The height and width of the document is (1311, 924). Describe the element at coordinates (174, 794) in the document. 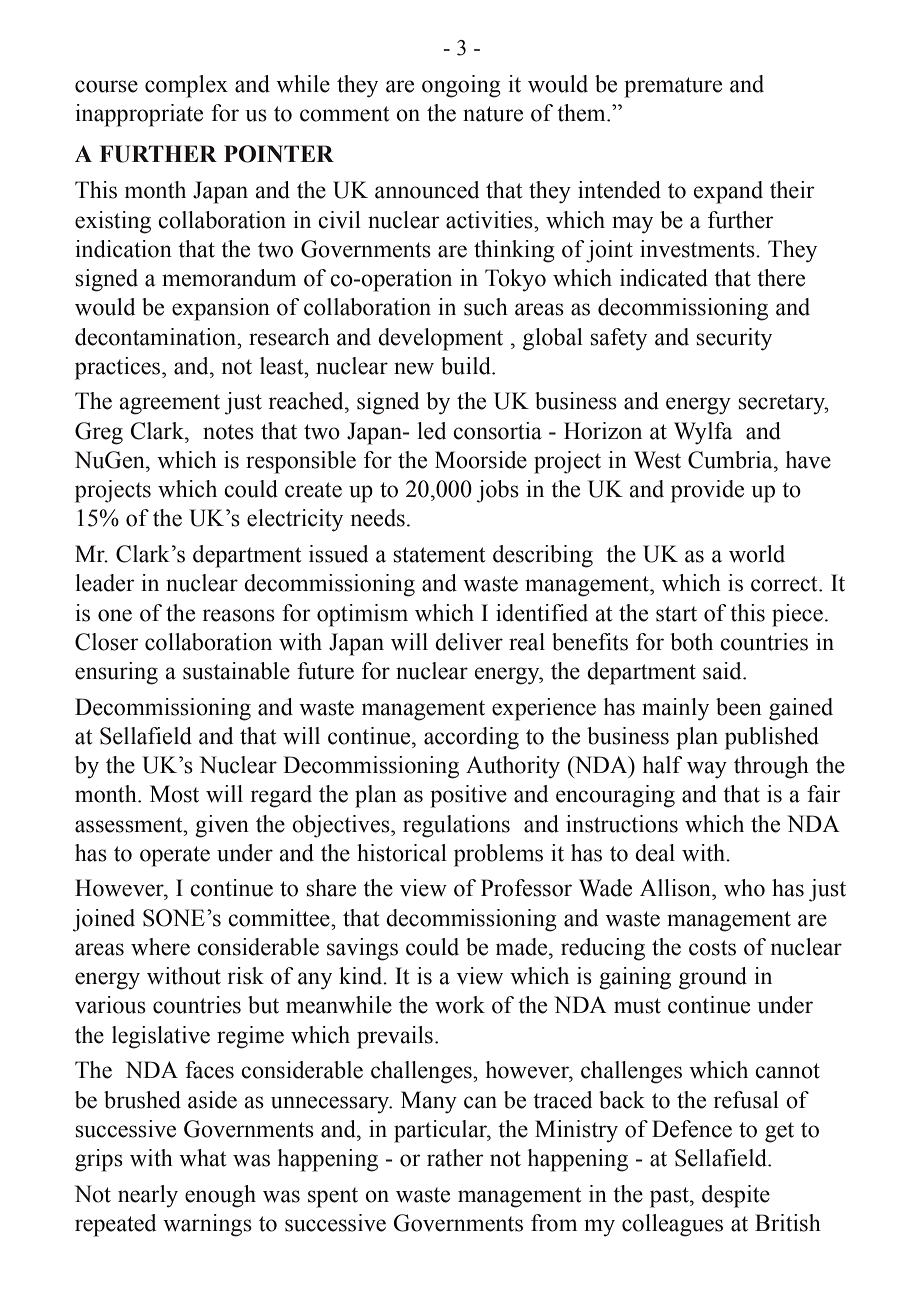

I see `Most` at that location.
